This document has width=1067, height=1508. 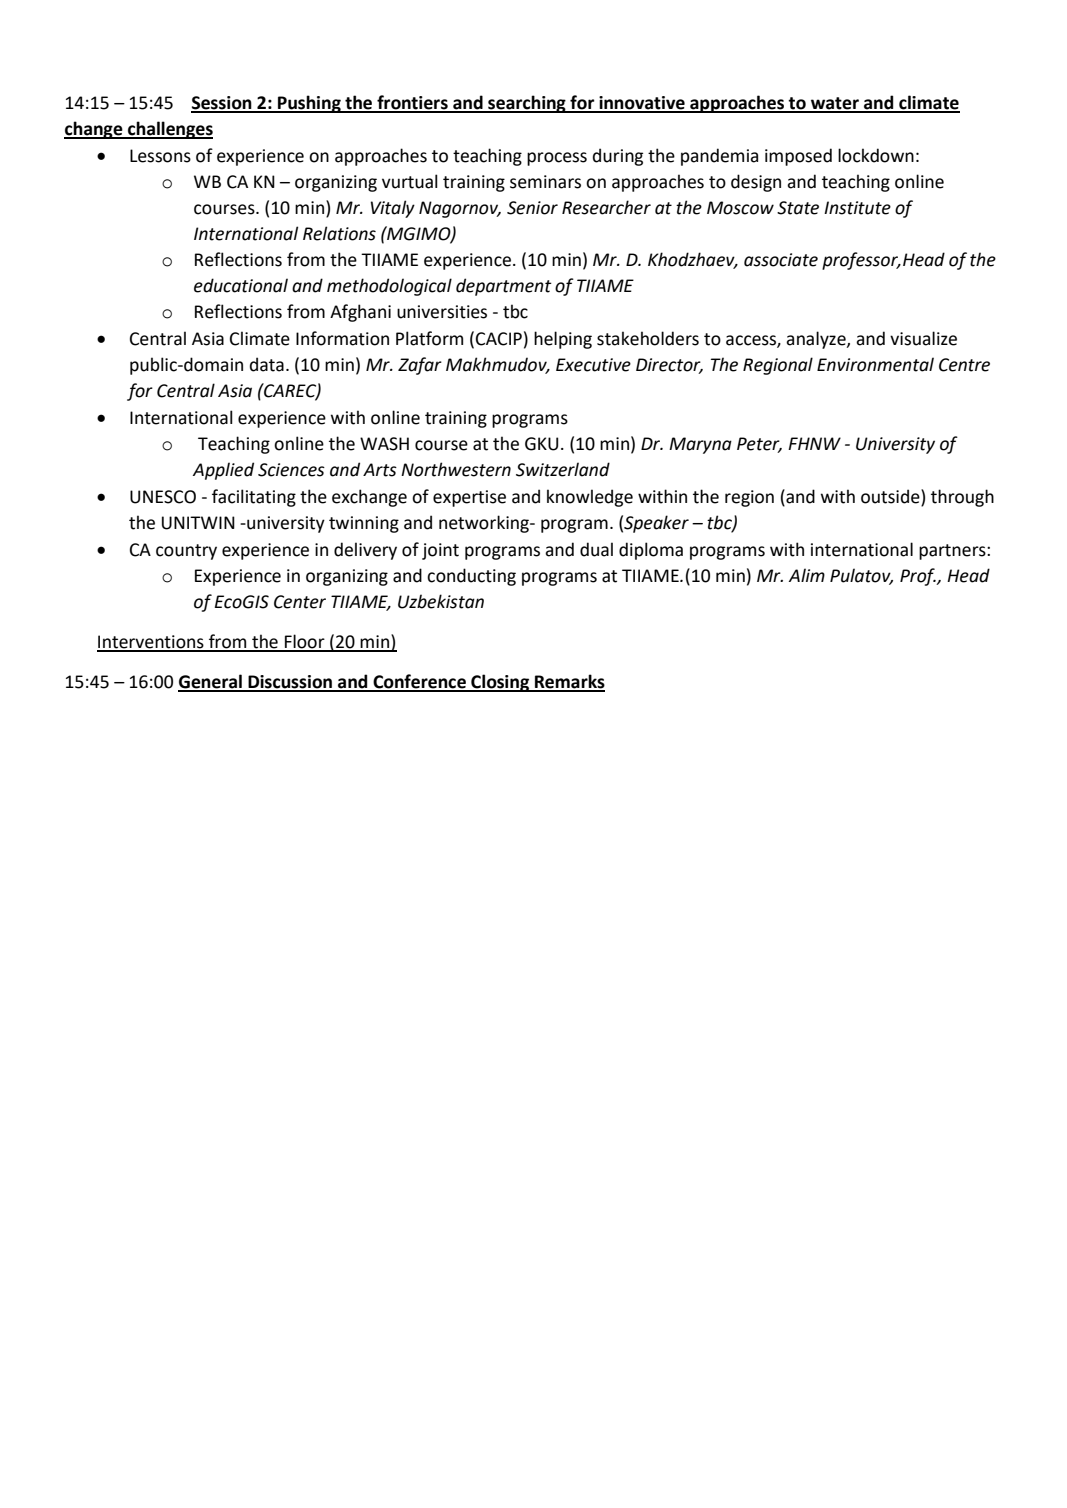 What do you see at coordinates (527, 104) in the document?
I see `searching` at bounding box center [527, 104].
